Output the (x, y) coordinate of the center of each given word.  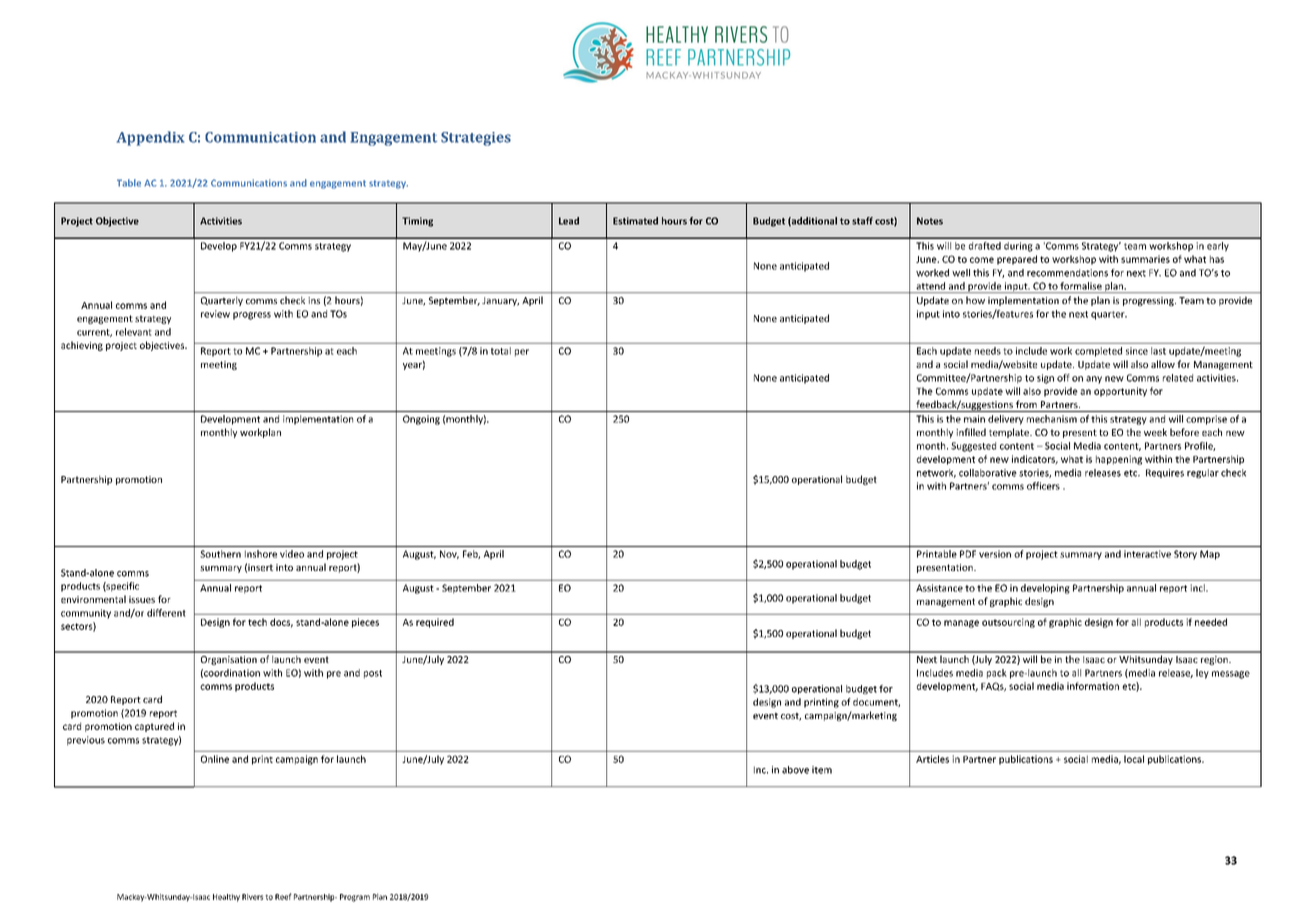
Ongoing (421, 420)
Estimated (635, 221)
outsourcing (1008, 623)
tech (257, 622)
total (501, 351)
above (795, 770)
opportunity (1120, 392)
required (435, 623)
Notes (930, 221)
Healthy (226, 898)
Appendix (150, 138)
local (1134, 759)
